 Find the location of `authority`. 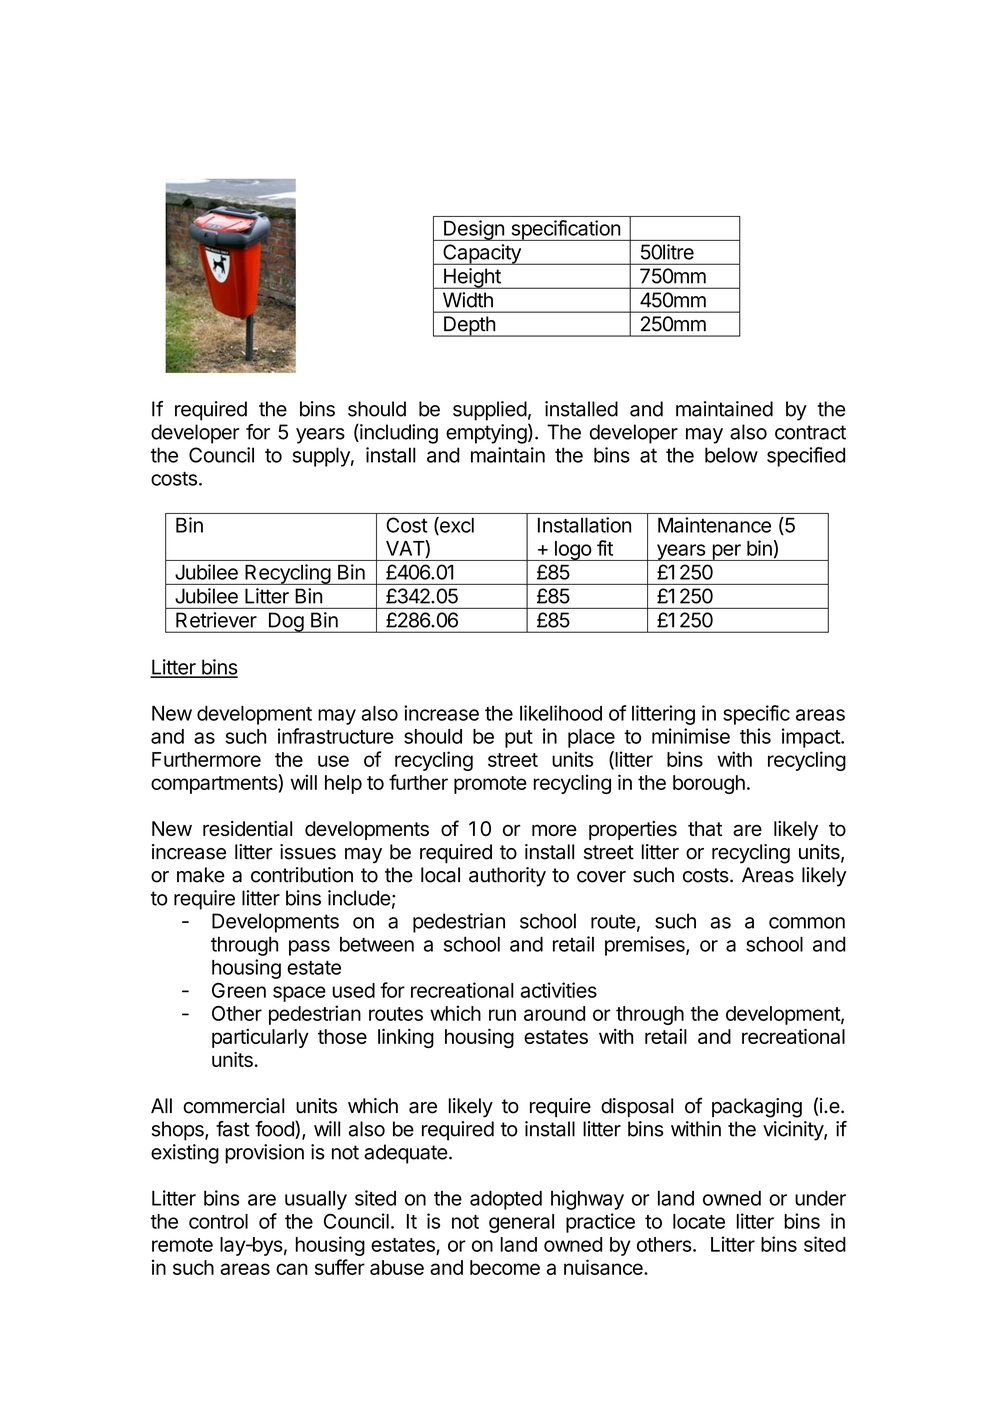

authority is located at coordinates (507, 877).
